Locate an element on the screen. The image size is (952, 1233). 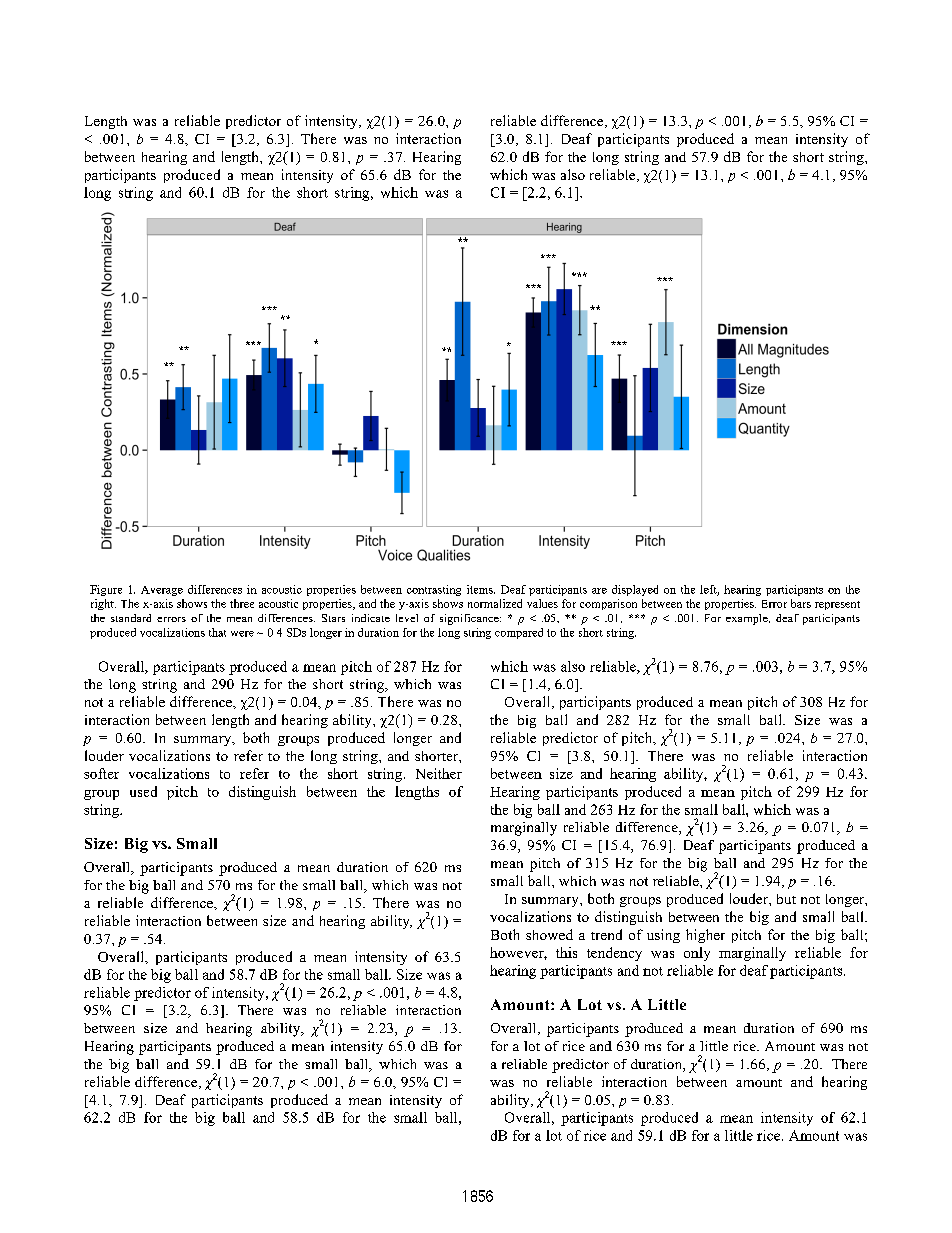
Average is located at coordinates (162, 591).
